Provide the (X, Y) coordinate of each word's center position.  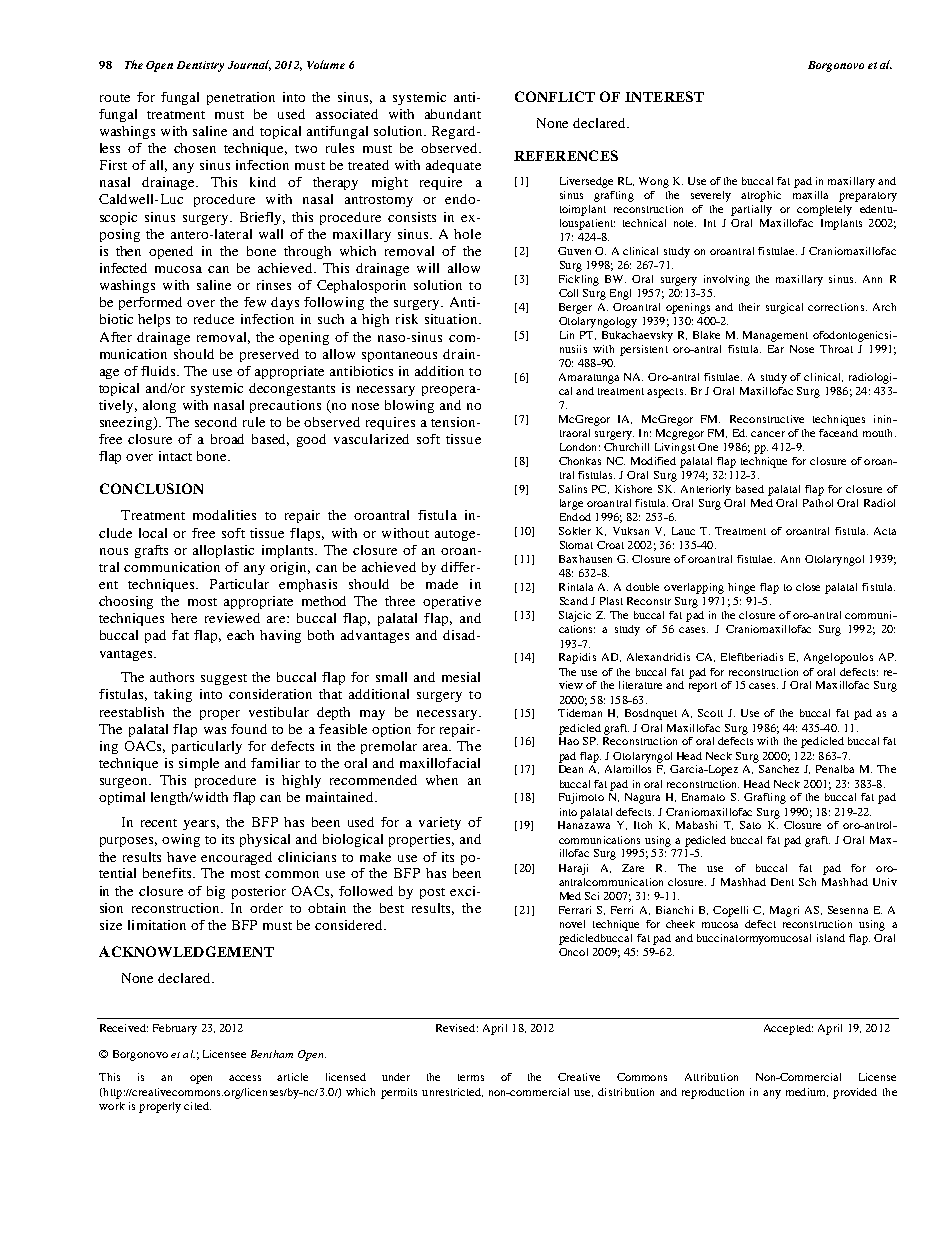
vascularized (371, 439)
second (216, 422)
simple (199, 764)
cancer (768, 434)
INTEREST (664, 96)
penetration (241, 98)
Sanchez (779, 769)
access (245, 1078)
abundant (453, 114)
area (437, 747)
